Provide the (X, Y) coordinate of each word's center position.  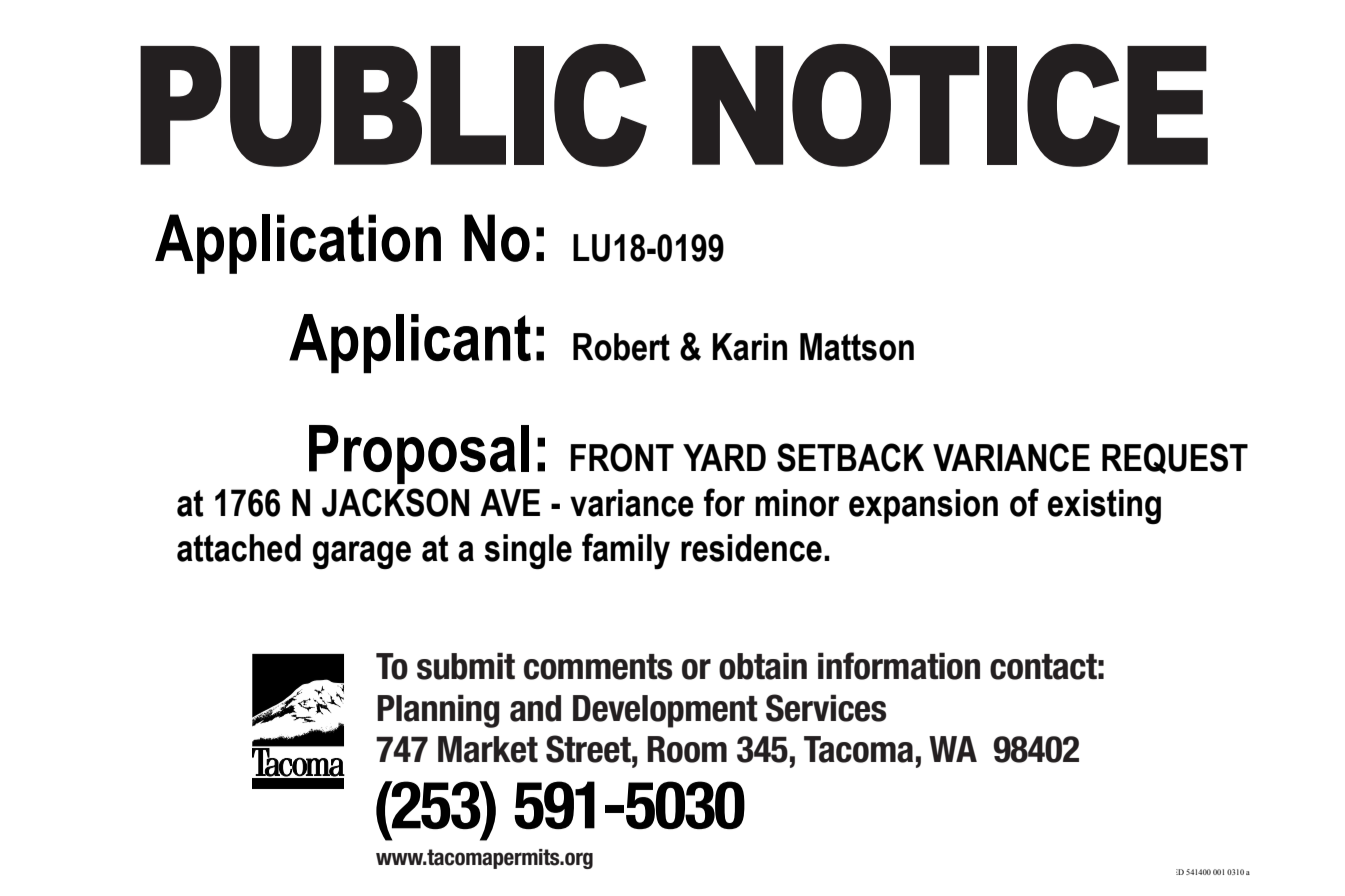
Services (826, 708)
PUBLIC (393, 105)
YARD (724, 457)
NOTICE (950, 105)
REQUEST (1175, 458)
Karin (750, 347)
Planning (438, 711)
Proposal (419, 454)
